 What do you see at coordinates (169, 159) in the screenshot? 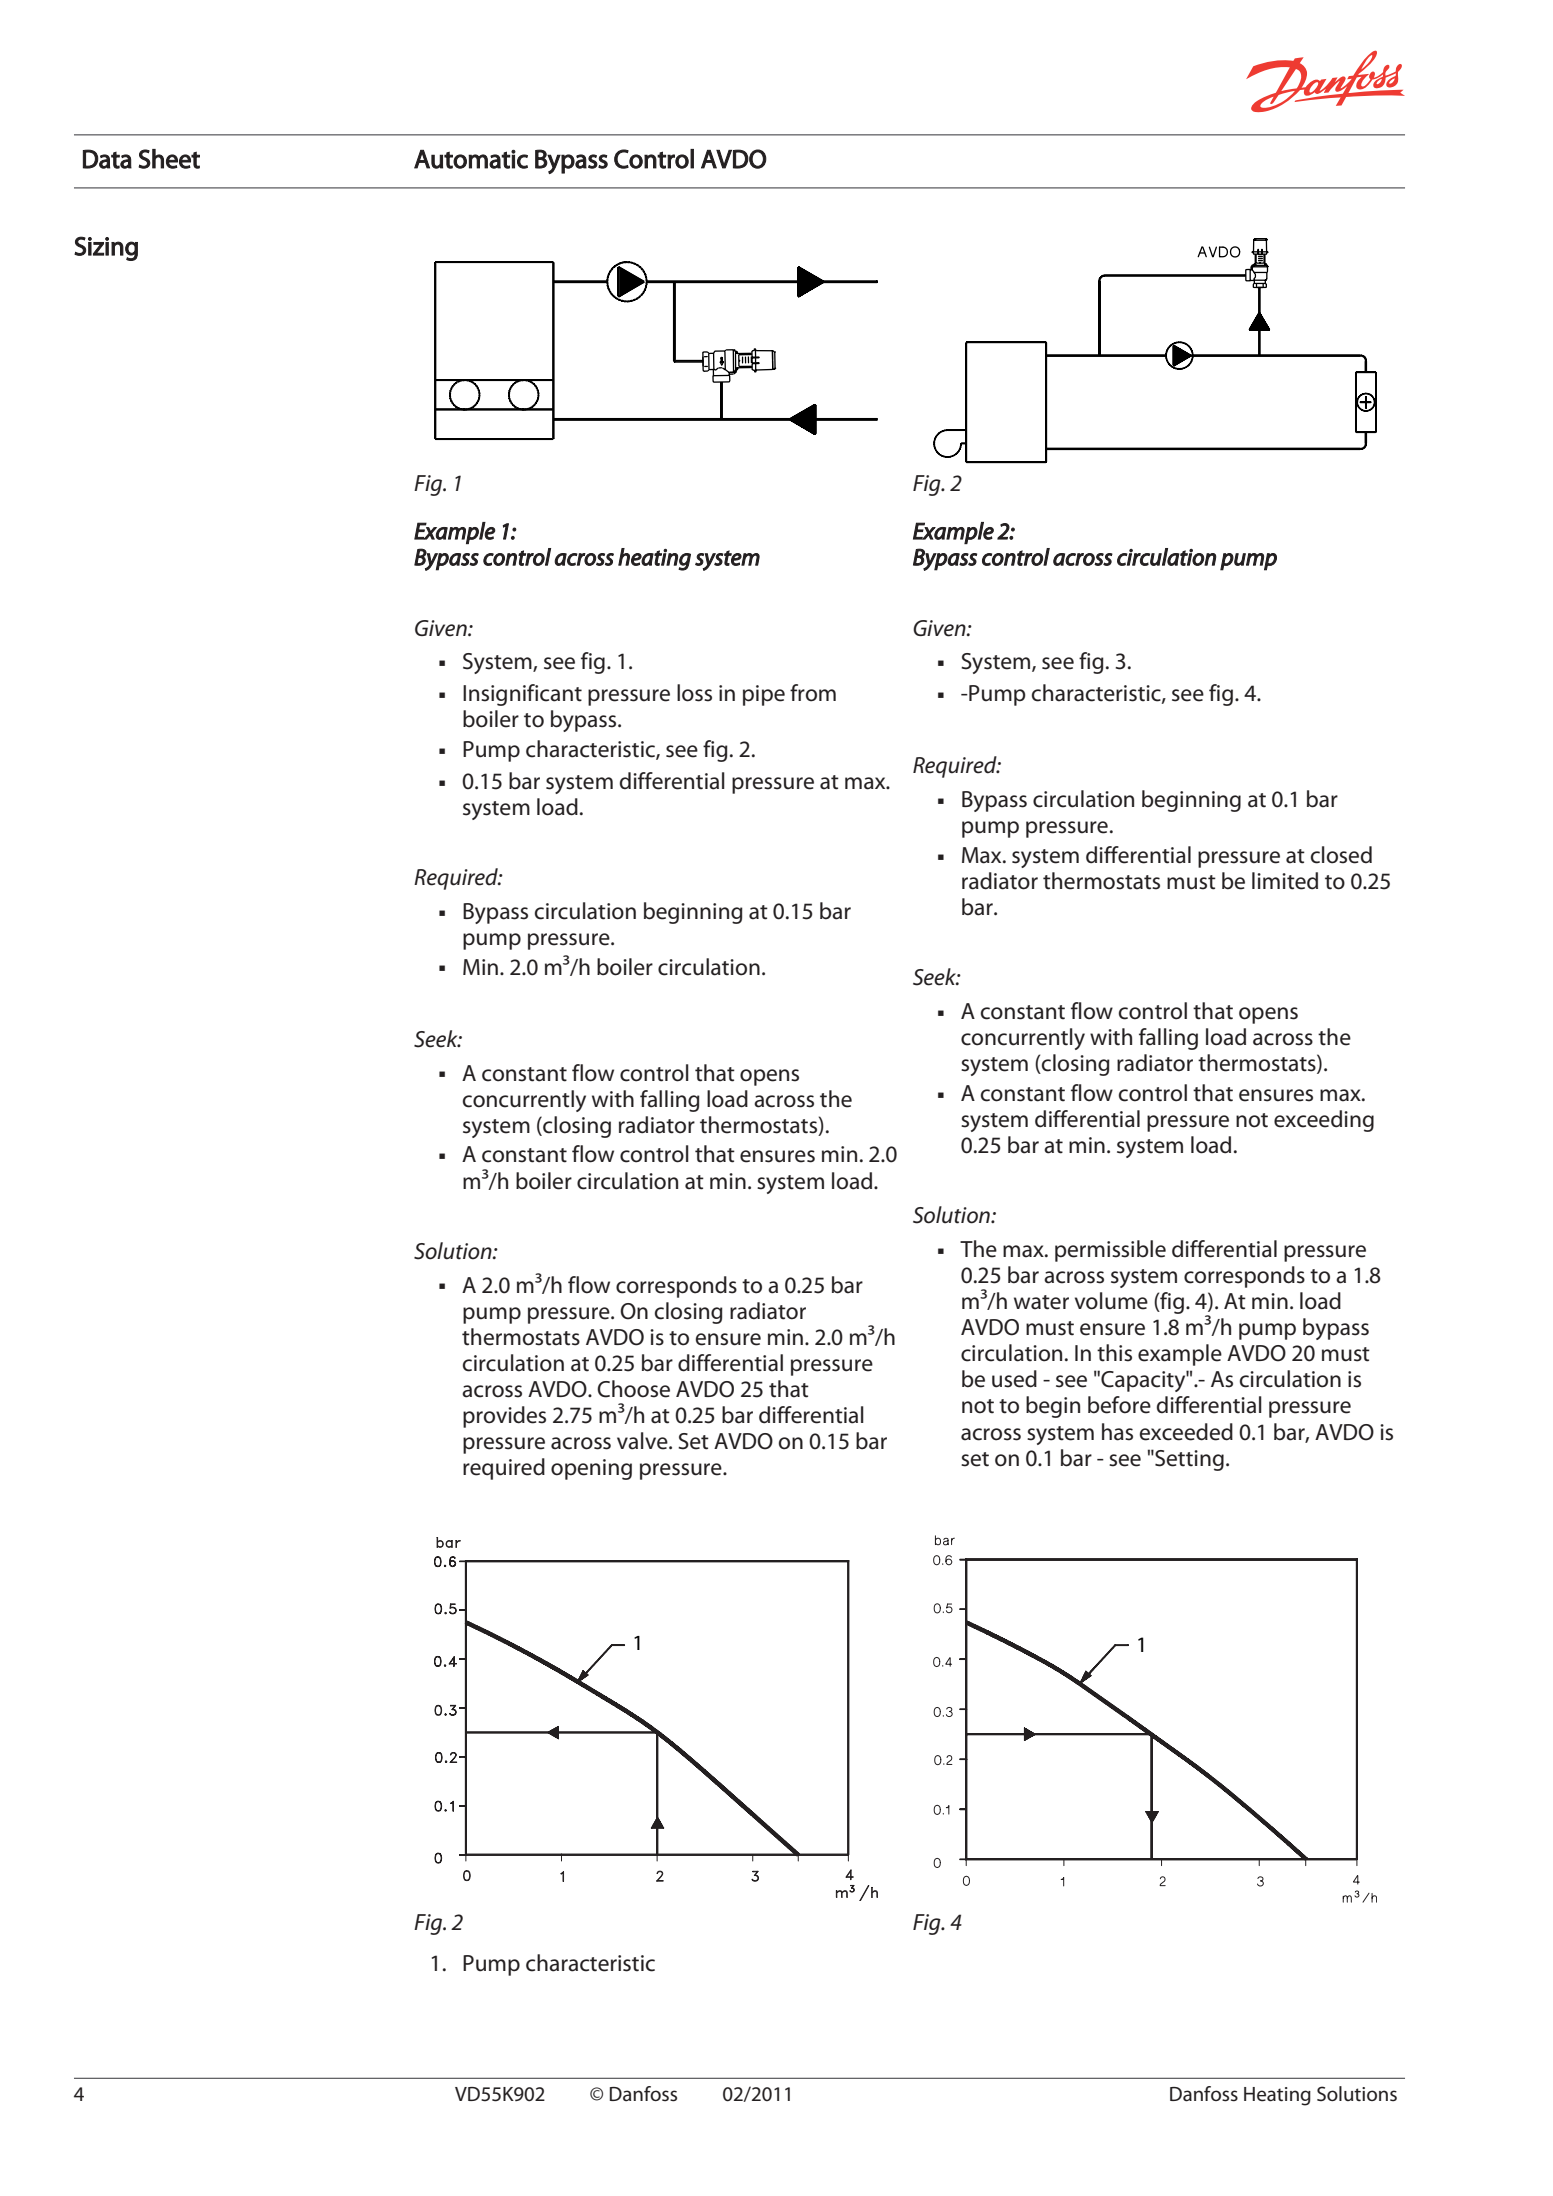
I see `Sheet` at bounding box center [169, 159].
